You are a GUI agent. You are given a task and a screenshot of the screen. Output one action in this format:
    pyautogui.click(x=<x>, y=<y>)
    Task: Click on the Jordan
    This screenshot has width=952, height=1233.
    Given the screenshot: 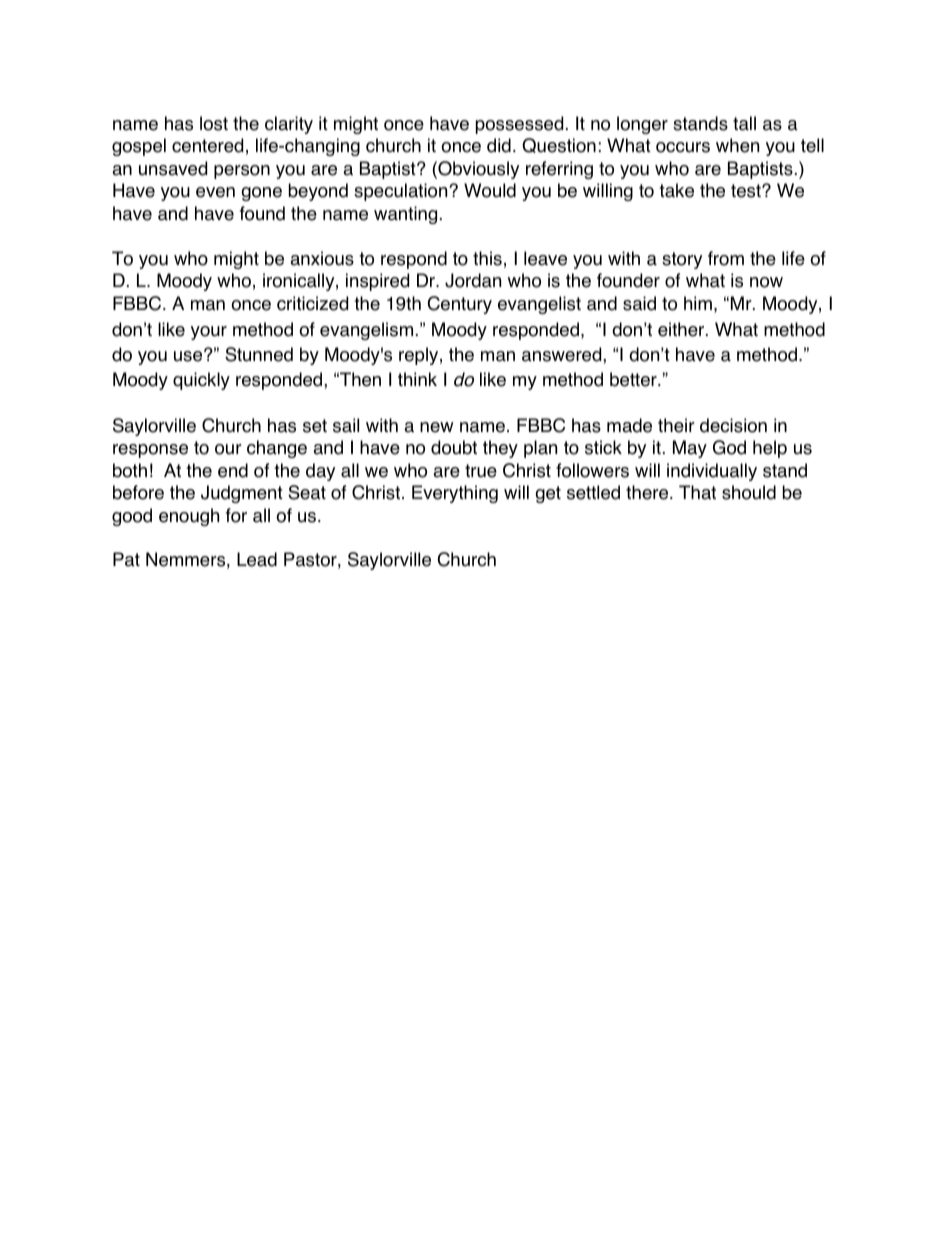 What is the action you would take?
    pyautogui.click(x=473, y=280)
